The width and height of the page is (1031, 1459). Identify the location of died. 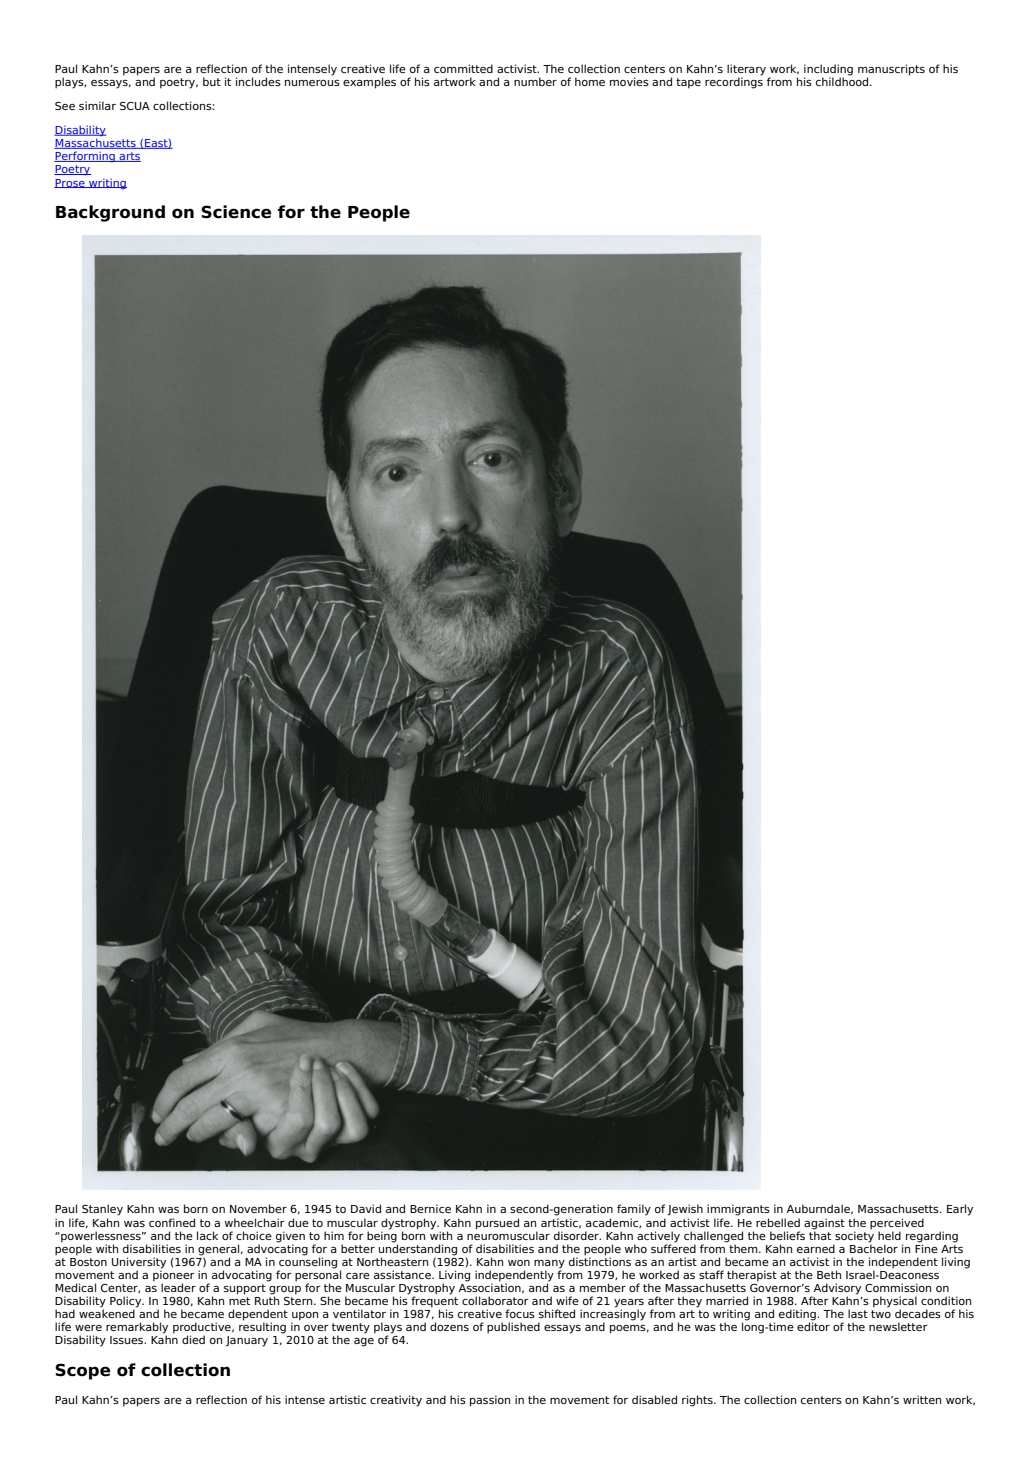
(193, 1339).
